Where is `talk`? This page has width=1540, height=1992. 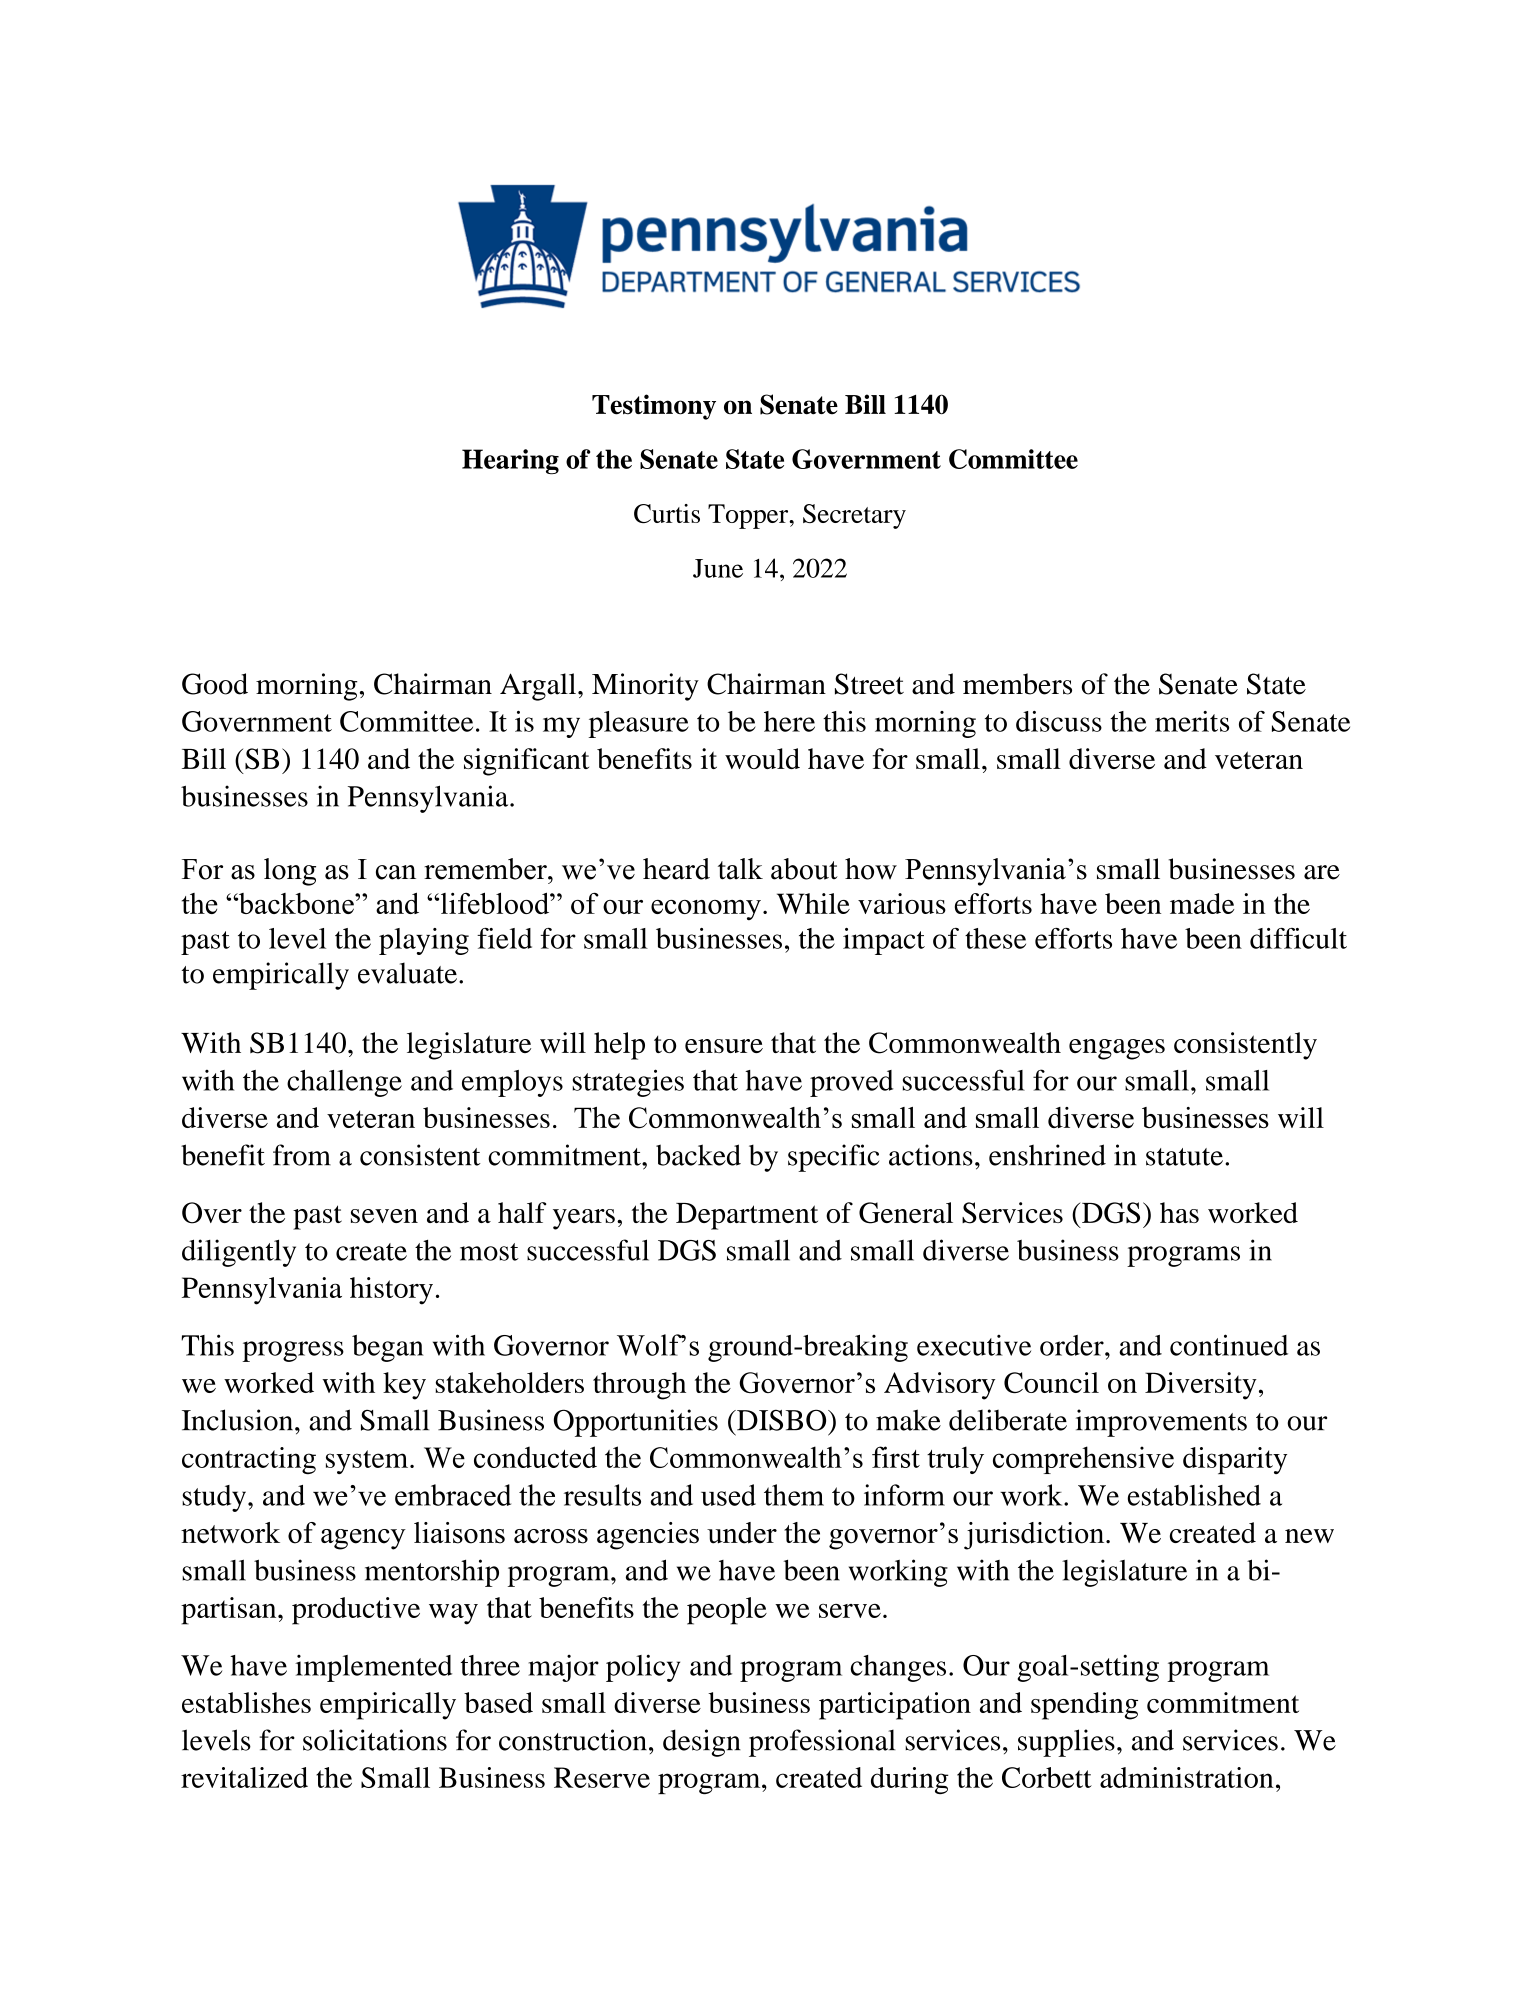
talk is located at coordinates (740, 869).
